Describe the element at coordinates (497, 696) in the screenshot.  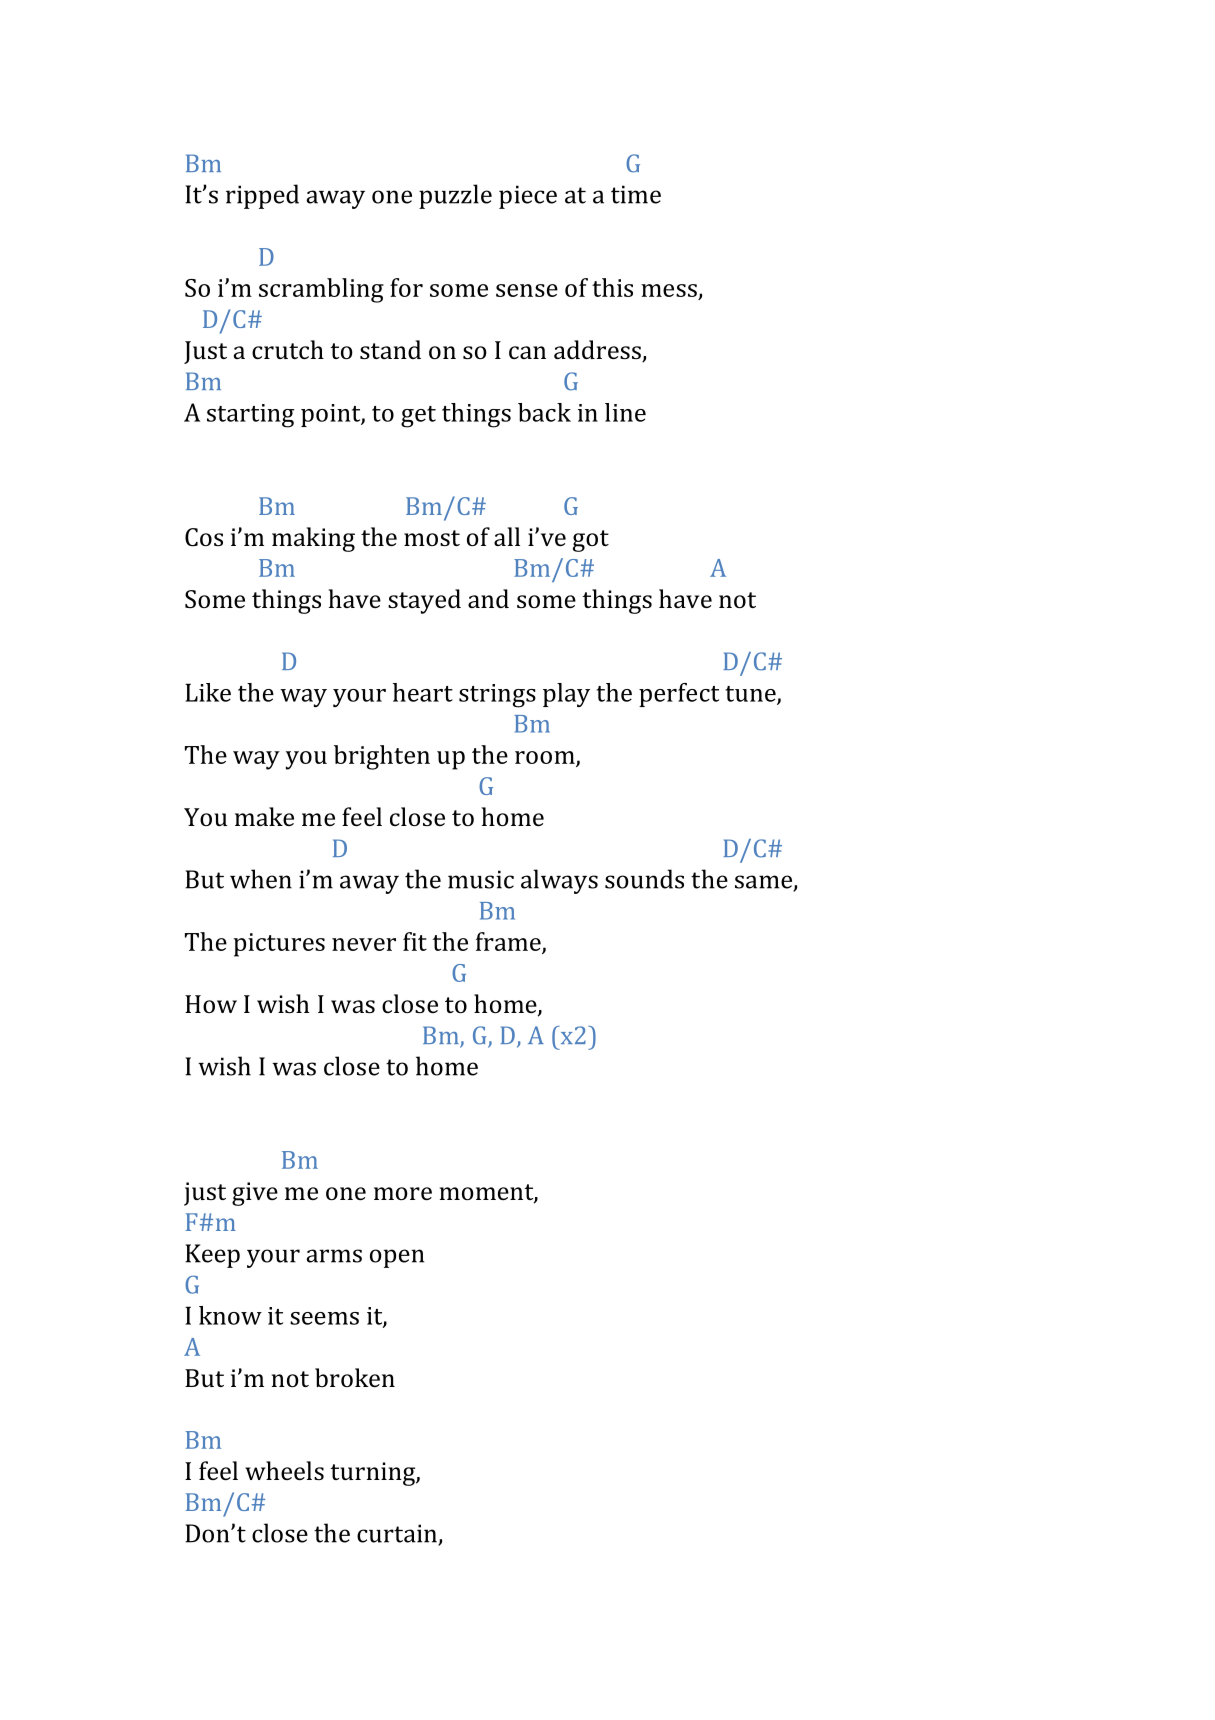
I see `strings` at that location.
